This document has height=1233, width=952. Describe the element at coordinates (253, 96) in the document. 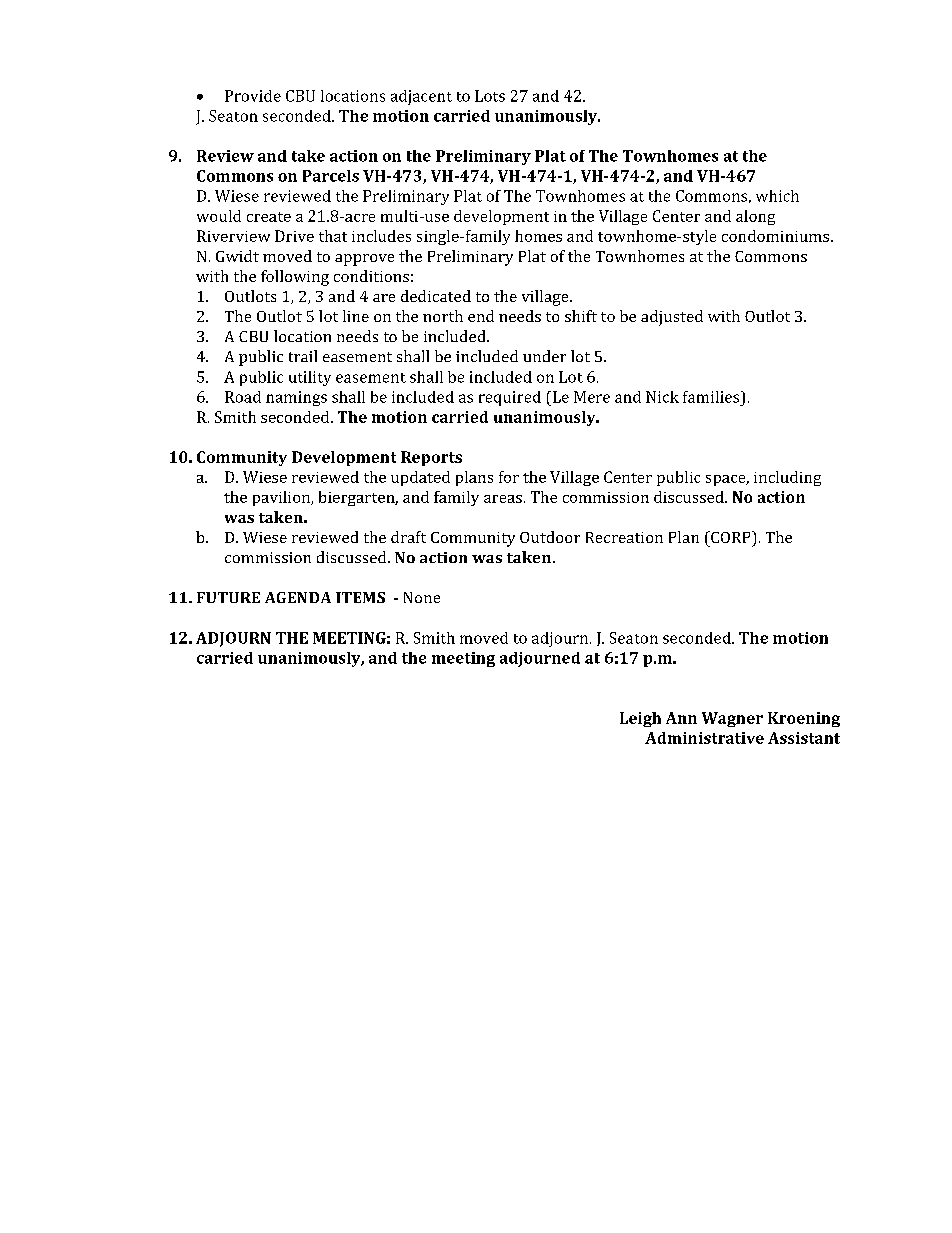

I see `Provide` at that location.
